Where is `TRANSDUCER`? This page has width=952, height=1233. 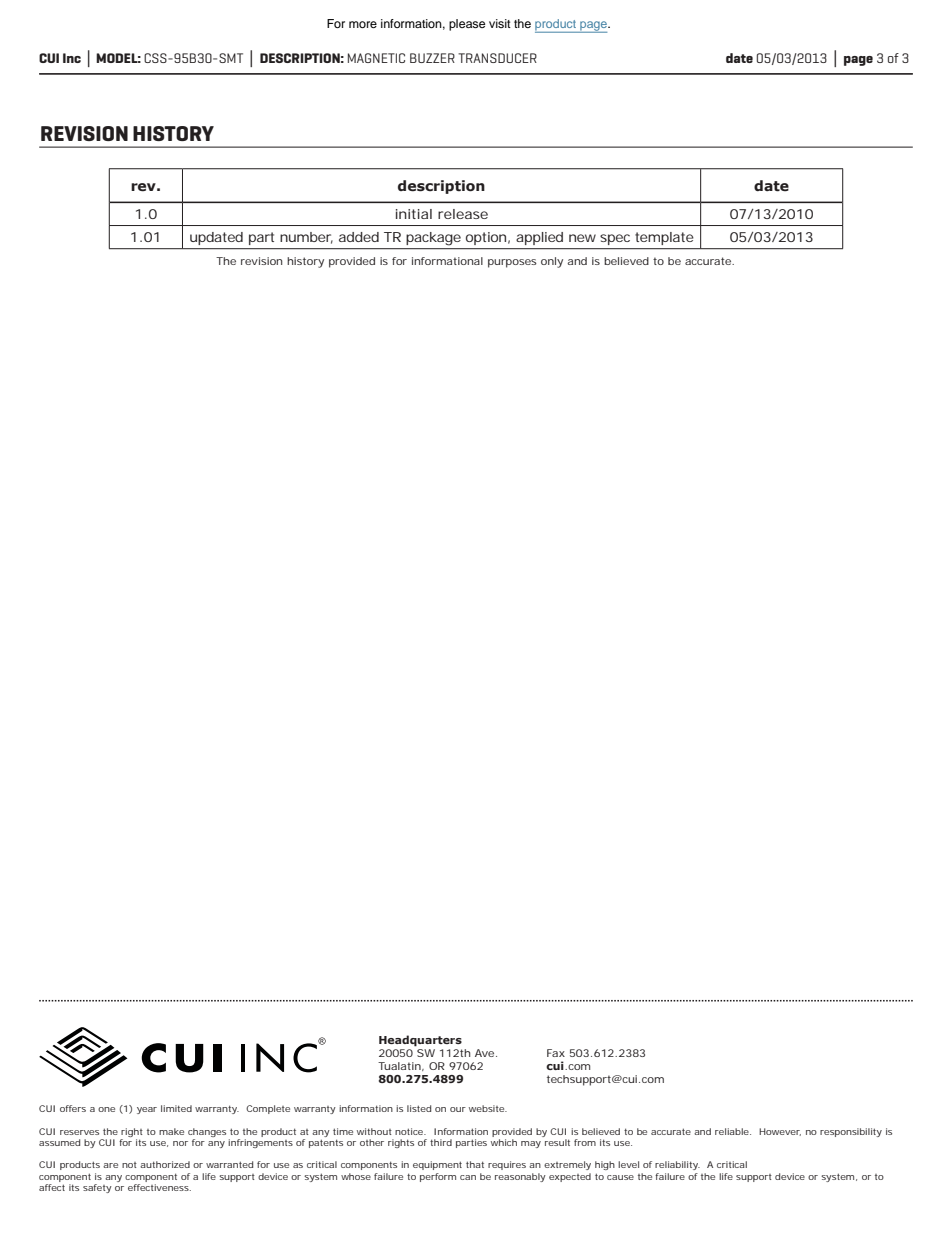
TRANSDUCER is located at coordinates (497, 58).
